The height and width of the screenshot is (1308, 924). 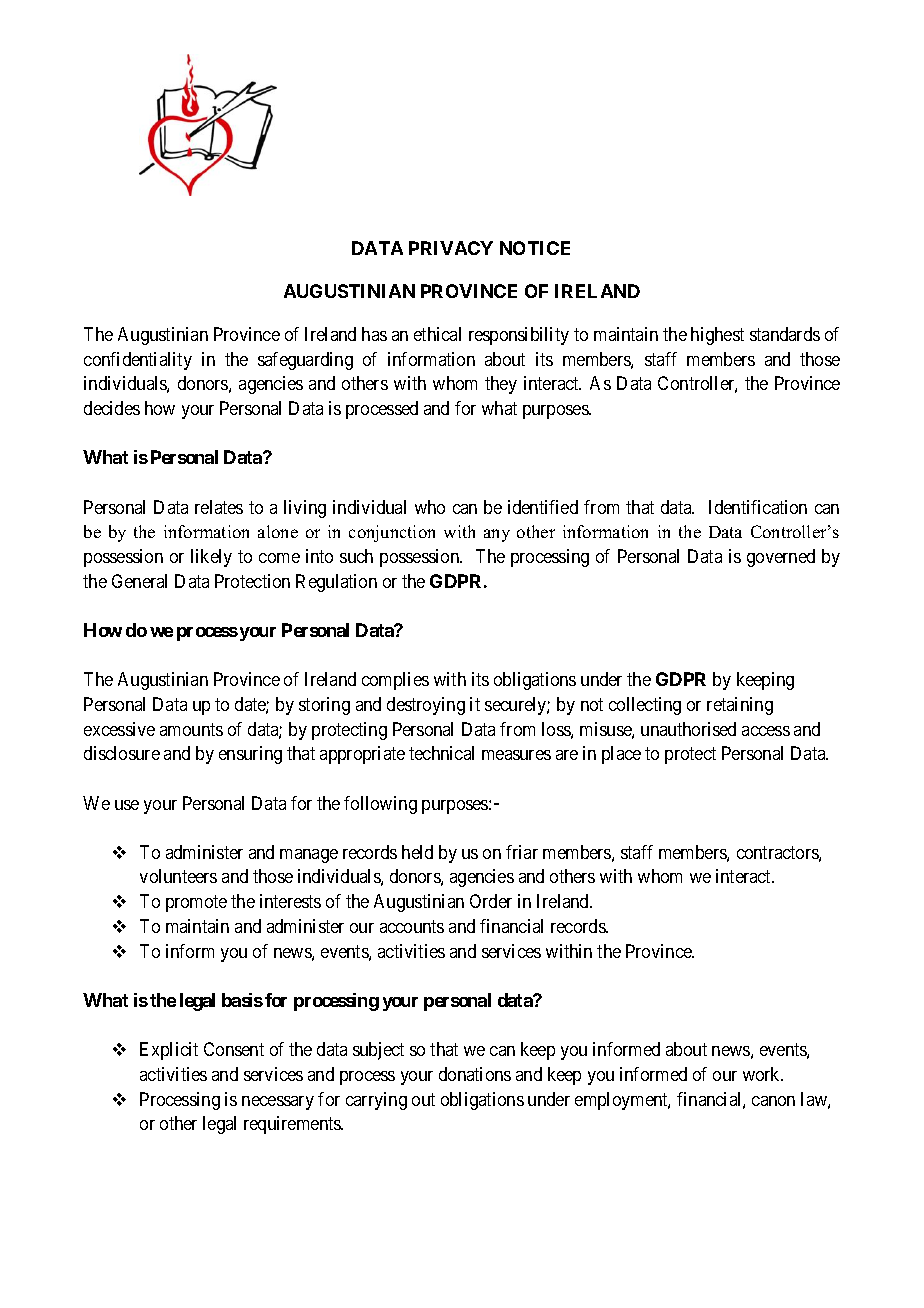 What do you see at coordinates (717, 336) in the screenshot?
I see `highest` at bounding box center [717, 336].
